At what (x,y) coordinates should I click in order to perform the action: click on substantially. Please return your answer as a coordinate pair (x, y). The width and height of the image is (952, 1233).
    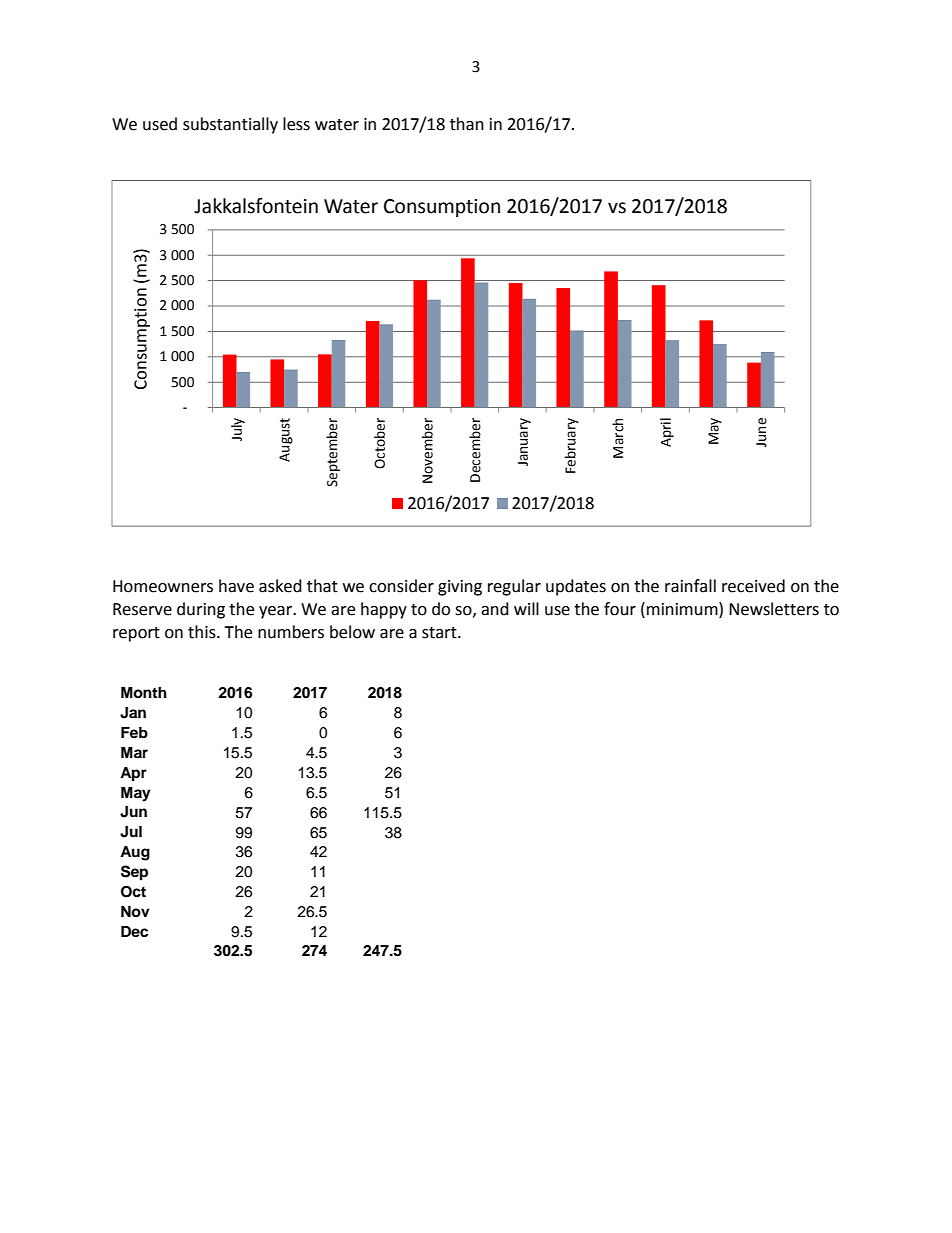
    Looking at the image, I should click on (230, 125).
